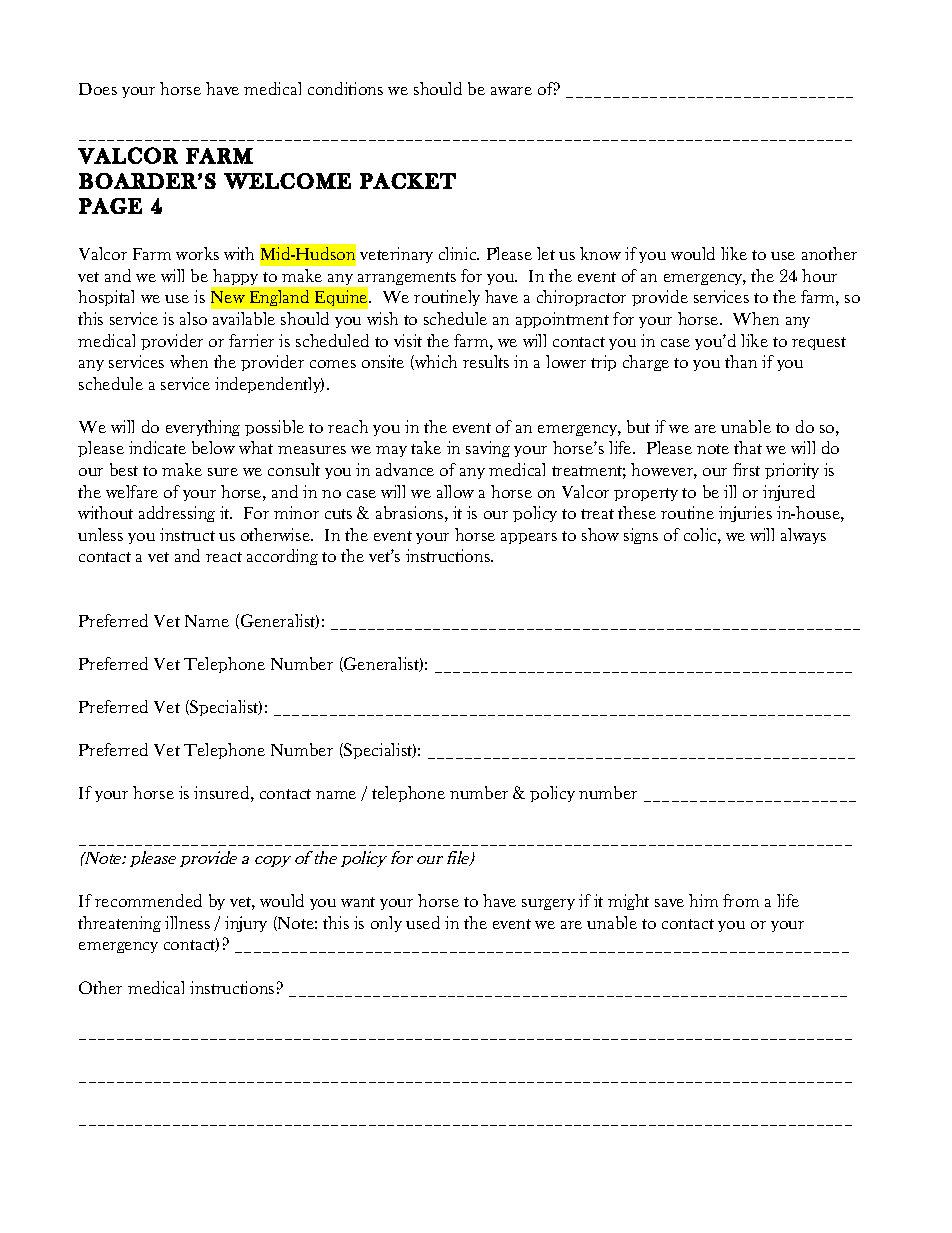 This screenshot has height=1233, width=952. Describe the element at coordinates (529, 538) in the screenshot. I see `appears` at that location.
